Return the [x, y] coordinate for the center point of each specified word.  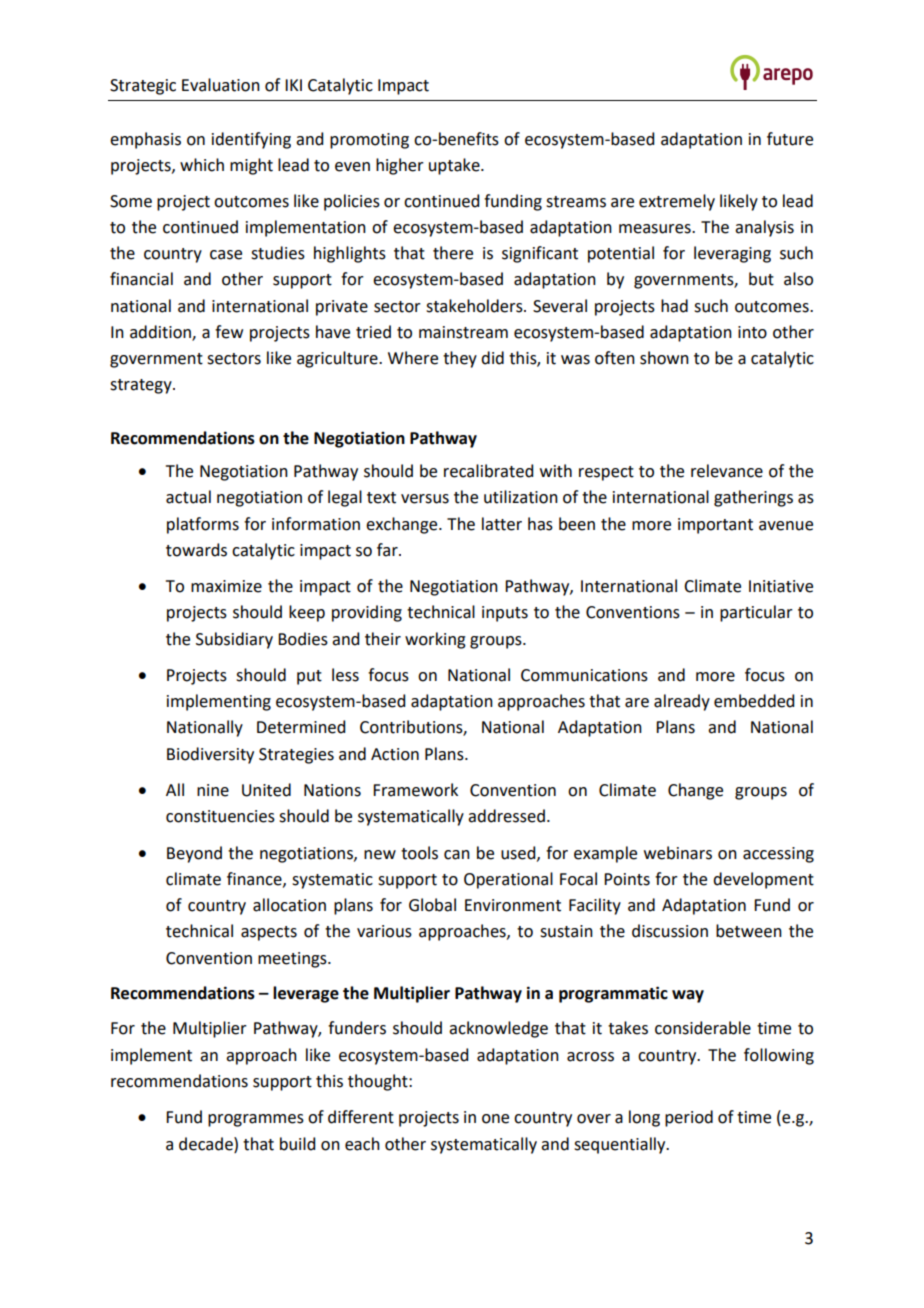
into [752, 332]
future [790, 139]
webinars [678, 853]
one [495, 1119]
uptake [455, 166]
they [460, 359]
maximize [226, 586]
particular [756, 613]
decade [207, 1144]
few [229, 332]
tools [419, 853]
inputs [505, 614]
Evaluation [221, 85]
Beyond [194, 854]
